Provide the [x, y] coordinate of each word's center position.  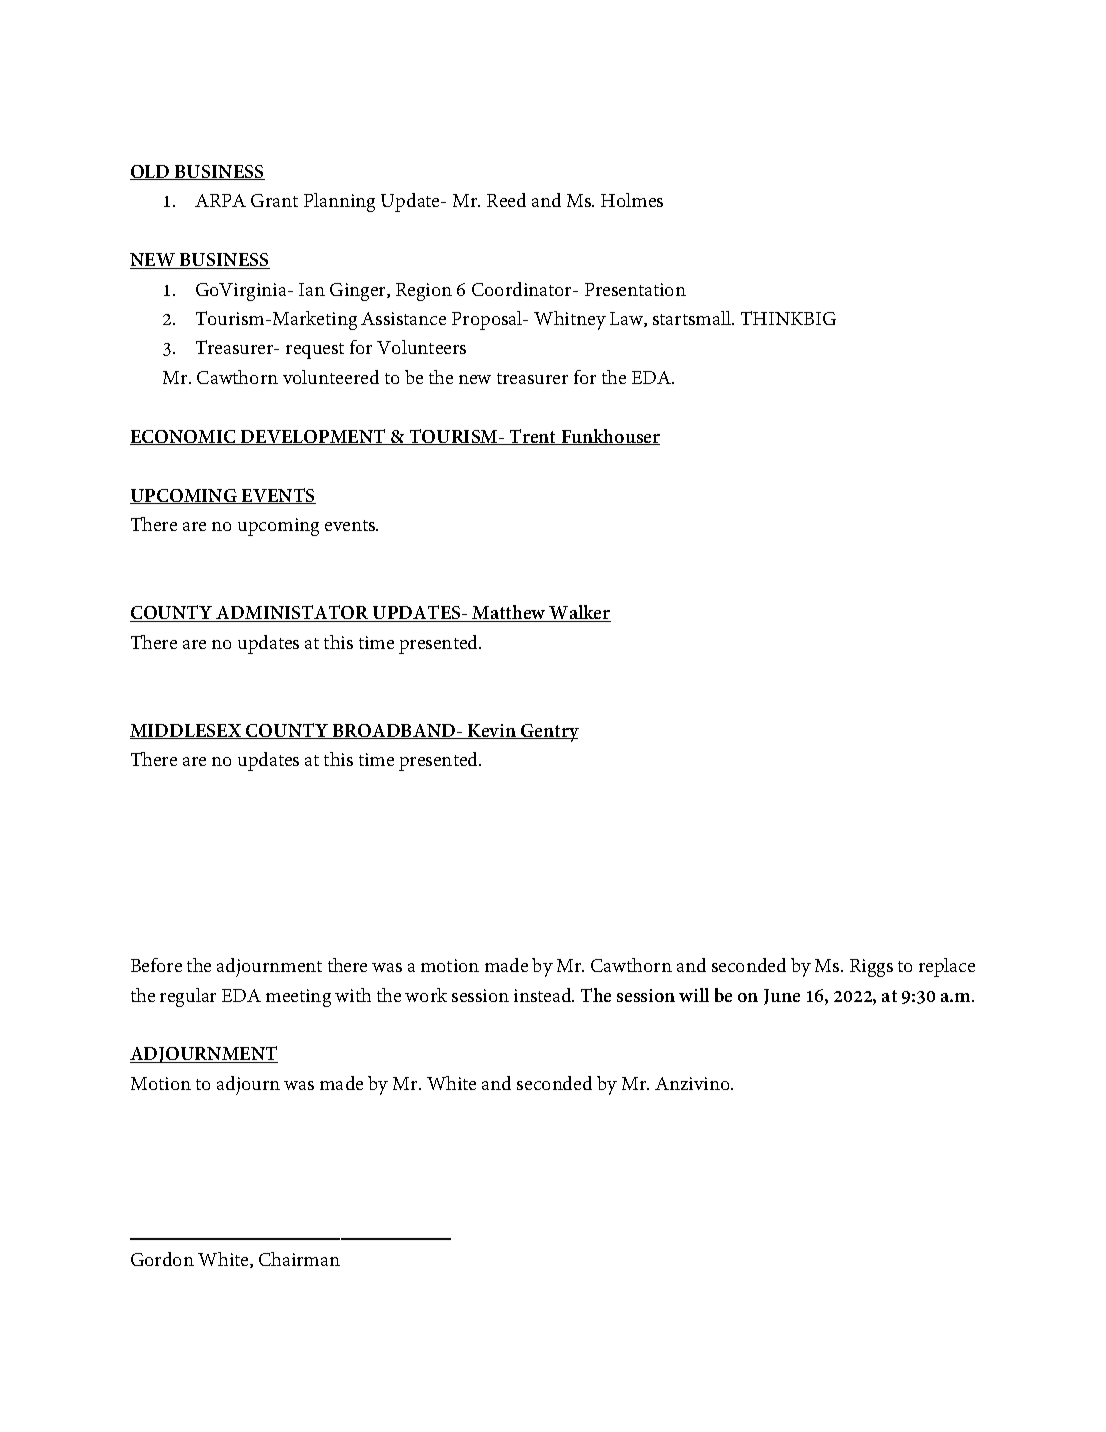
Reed [506, 200]
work [426, 995]
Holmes [632, 200]
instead [544, 995]
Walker [579, 613]
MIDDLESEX [187, 731]
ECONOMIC [184, 437]
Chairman [299, 1259]
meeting [298, 998]
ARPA [220, 200]
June [782, 997]
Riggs [871, 968]
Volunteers [421, 347]
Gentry [549, 733]
